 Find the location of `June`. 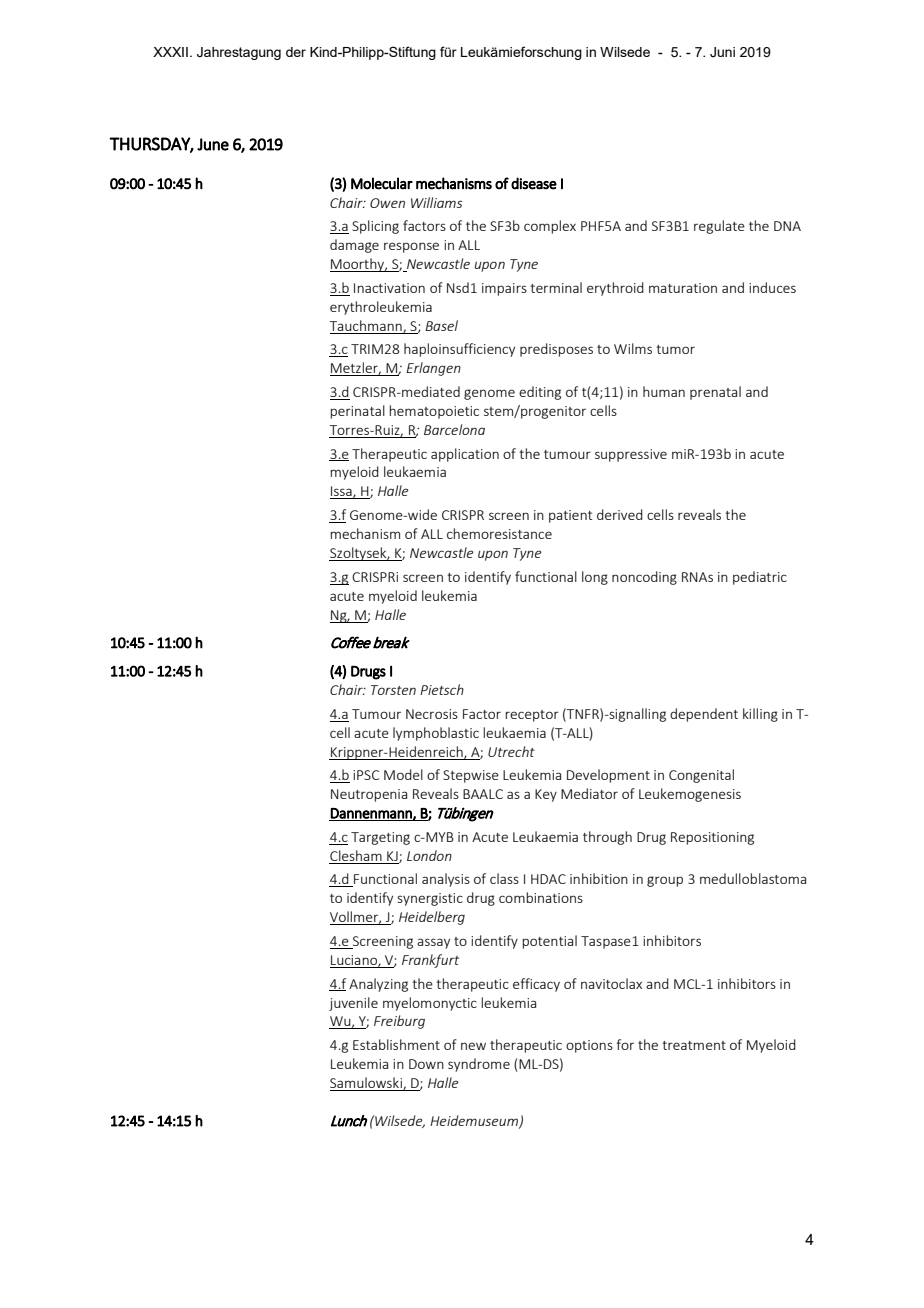

June is located at coordinates (213, 144).
